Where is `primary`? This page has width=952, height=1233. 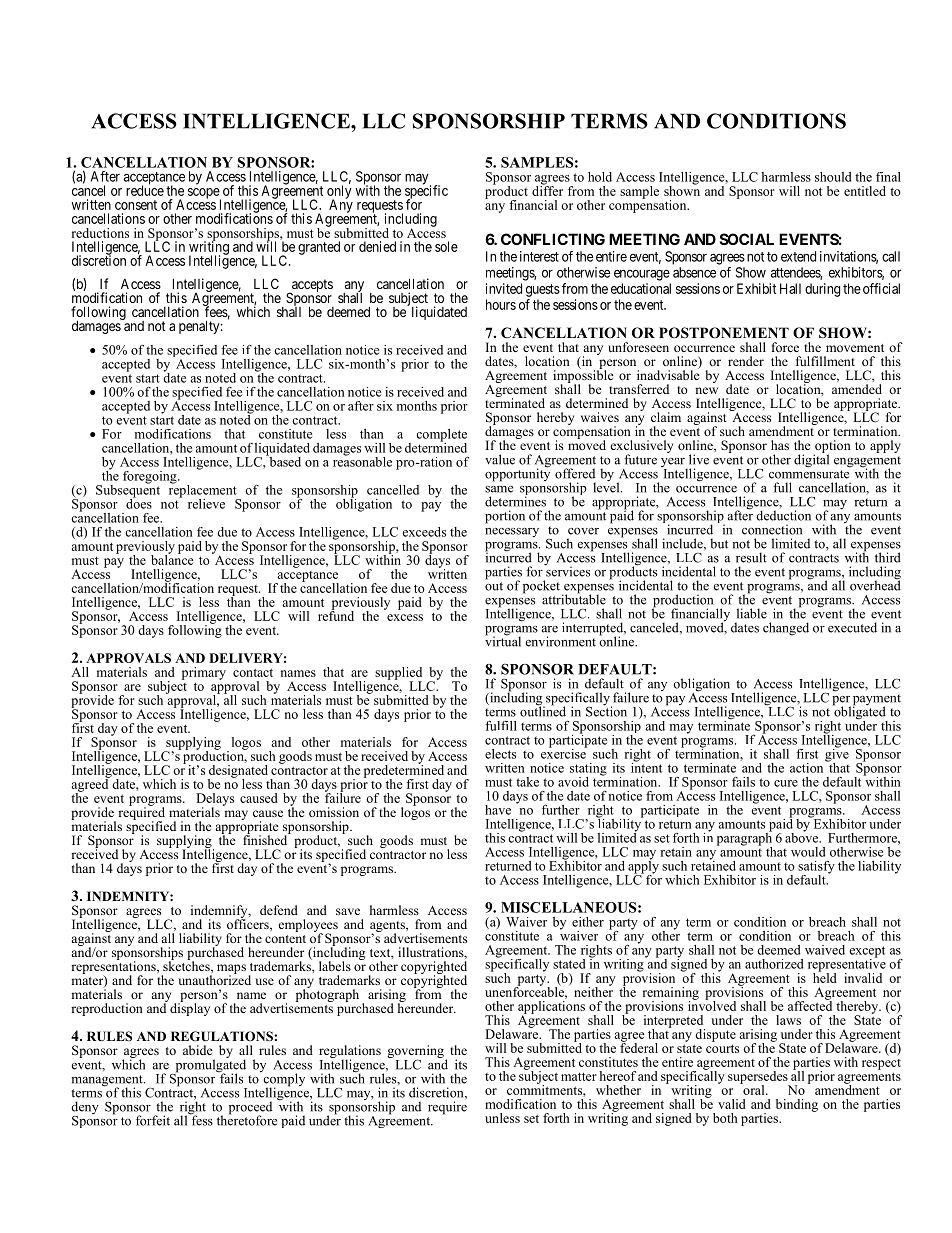
primary is located at coordinates (204, 673).
